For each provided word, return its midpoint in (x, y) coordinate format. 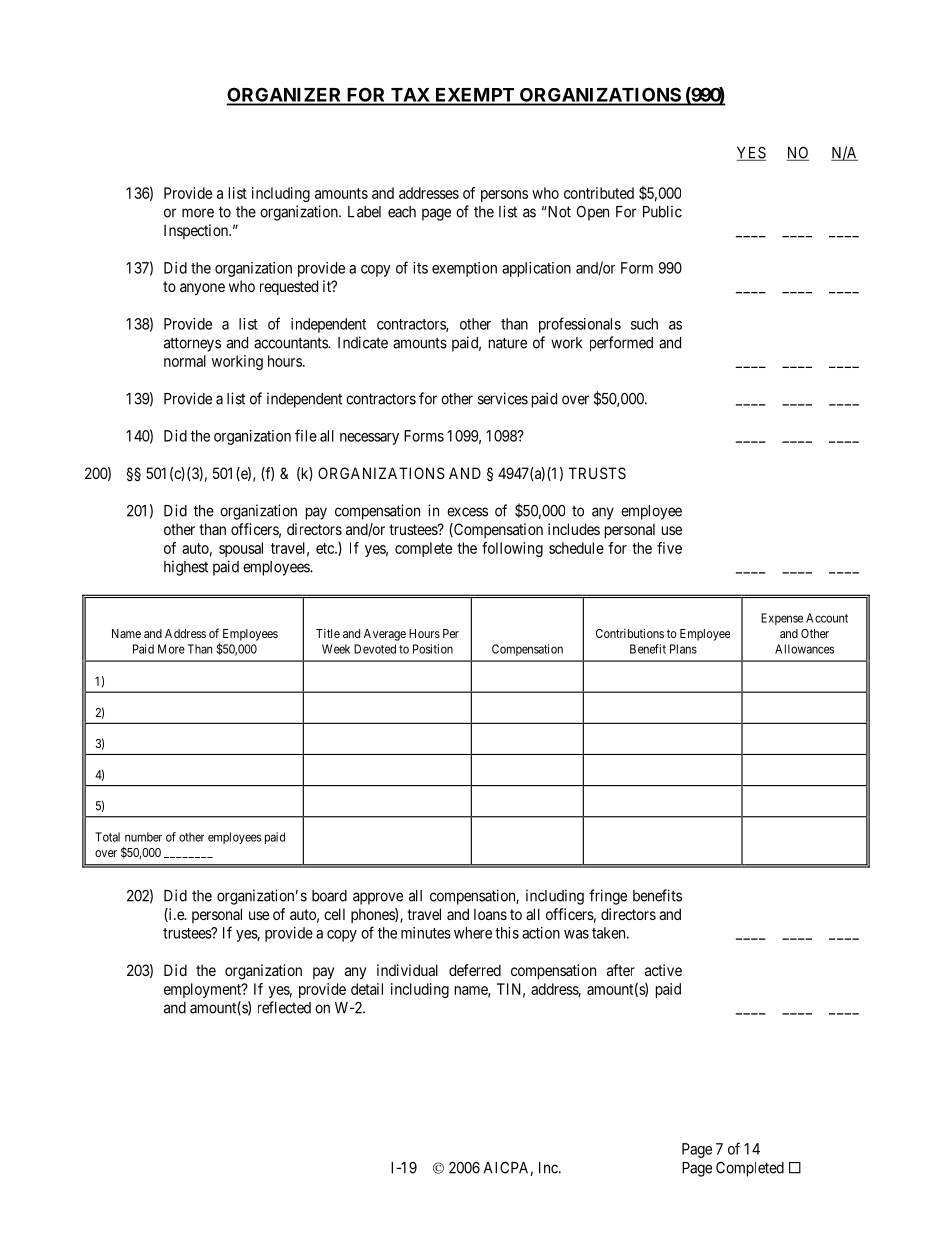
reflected (284, 1007)
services (503, 398)
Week (336, 649)
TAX (410, 96)
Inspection (197, 231)
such (644, 324)
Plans (683, 649)
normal (185, 361)
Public (662, 211)
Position (433, 649)
